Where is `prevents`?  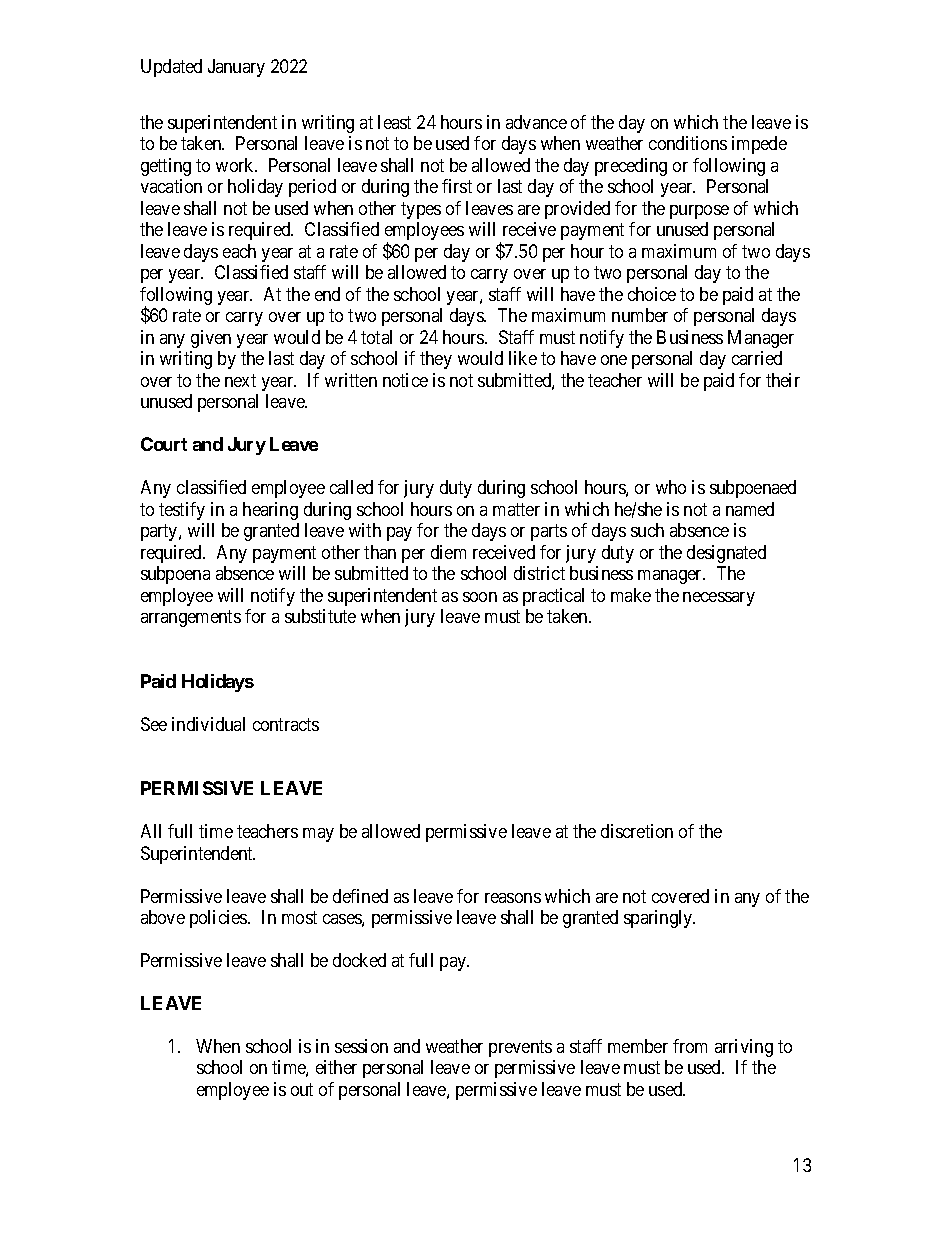
prevents is located at coordinates (520, 1048).
